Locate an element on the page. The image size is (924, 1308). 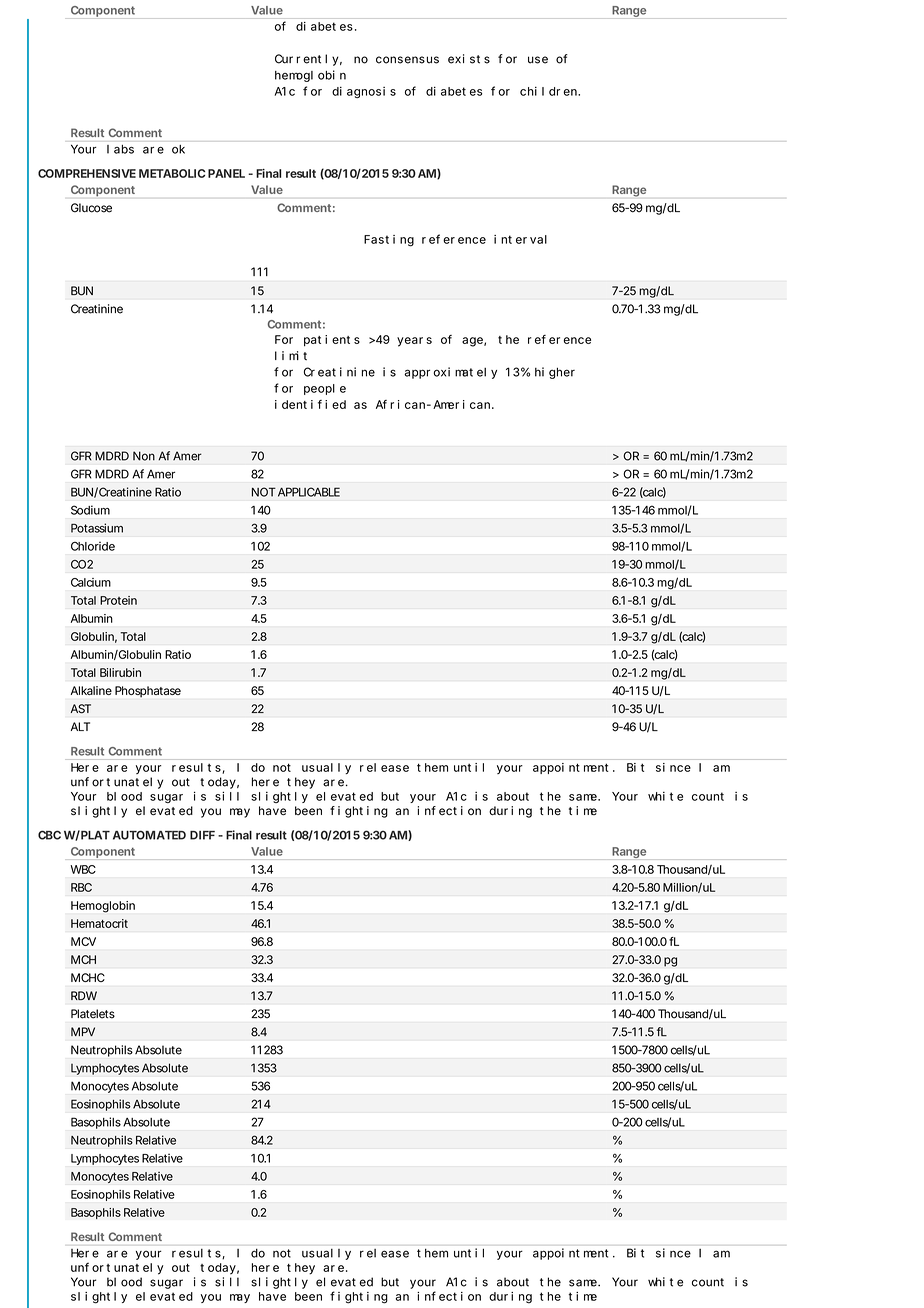
Currently is located at coordinates (308, 60).
